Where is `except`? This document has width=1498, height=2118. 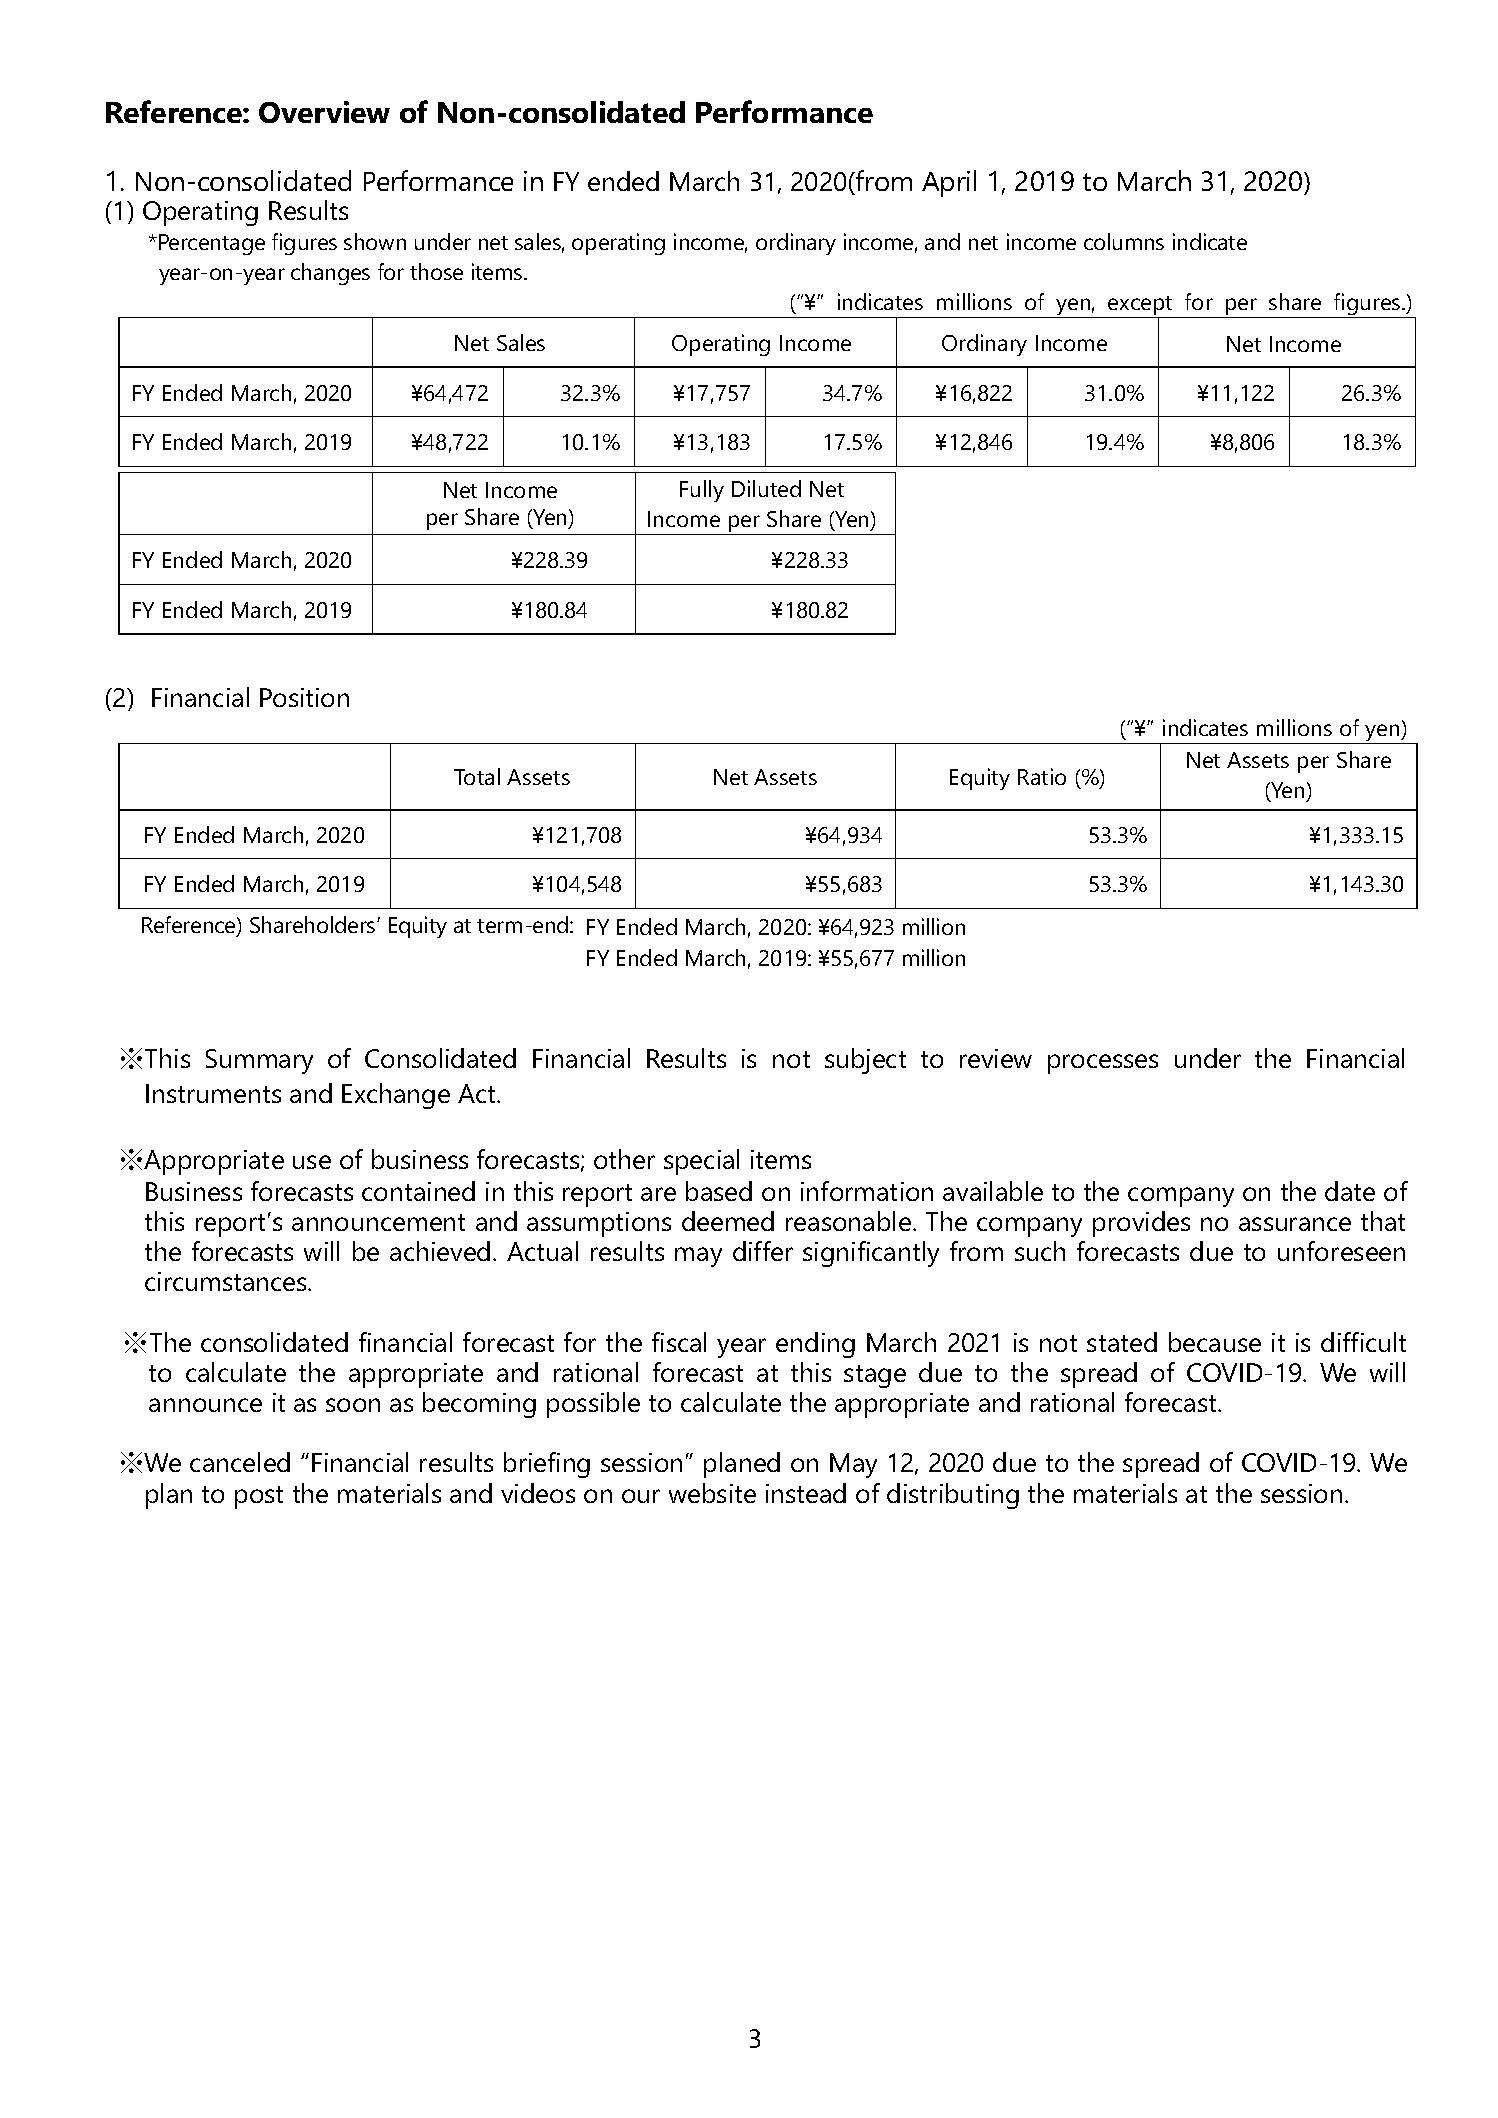
except is located at coordinates (1141, 307).
